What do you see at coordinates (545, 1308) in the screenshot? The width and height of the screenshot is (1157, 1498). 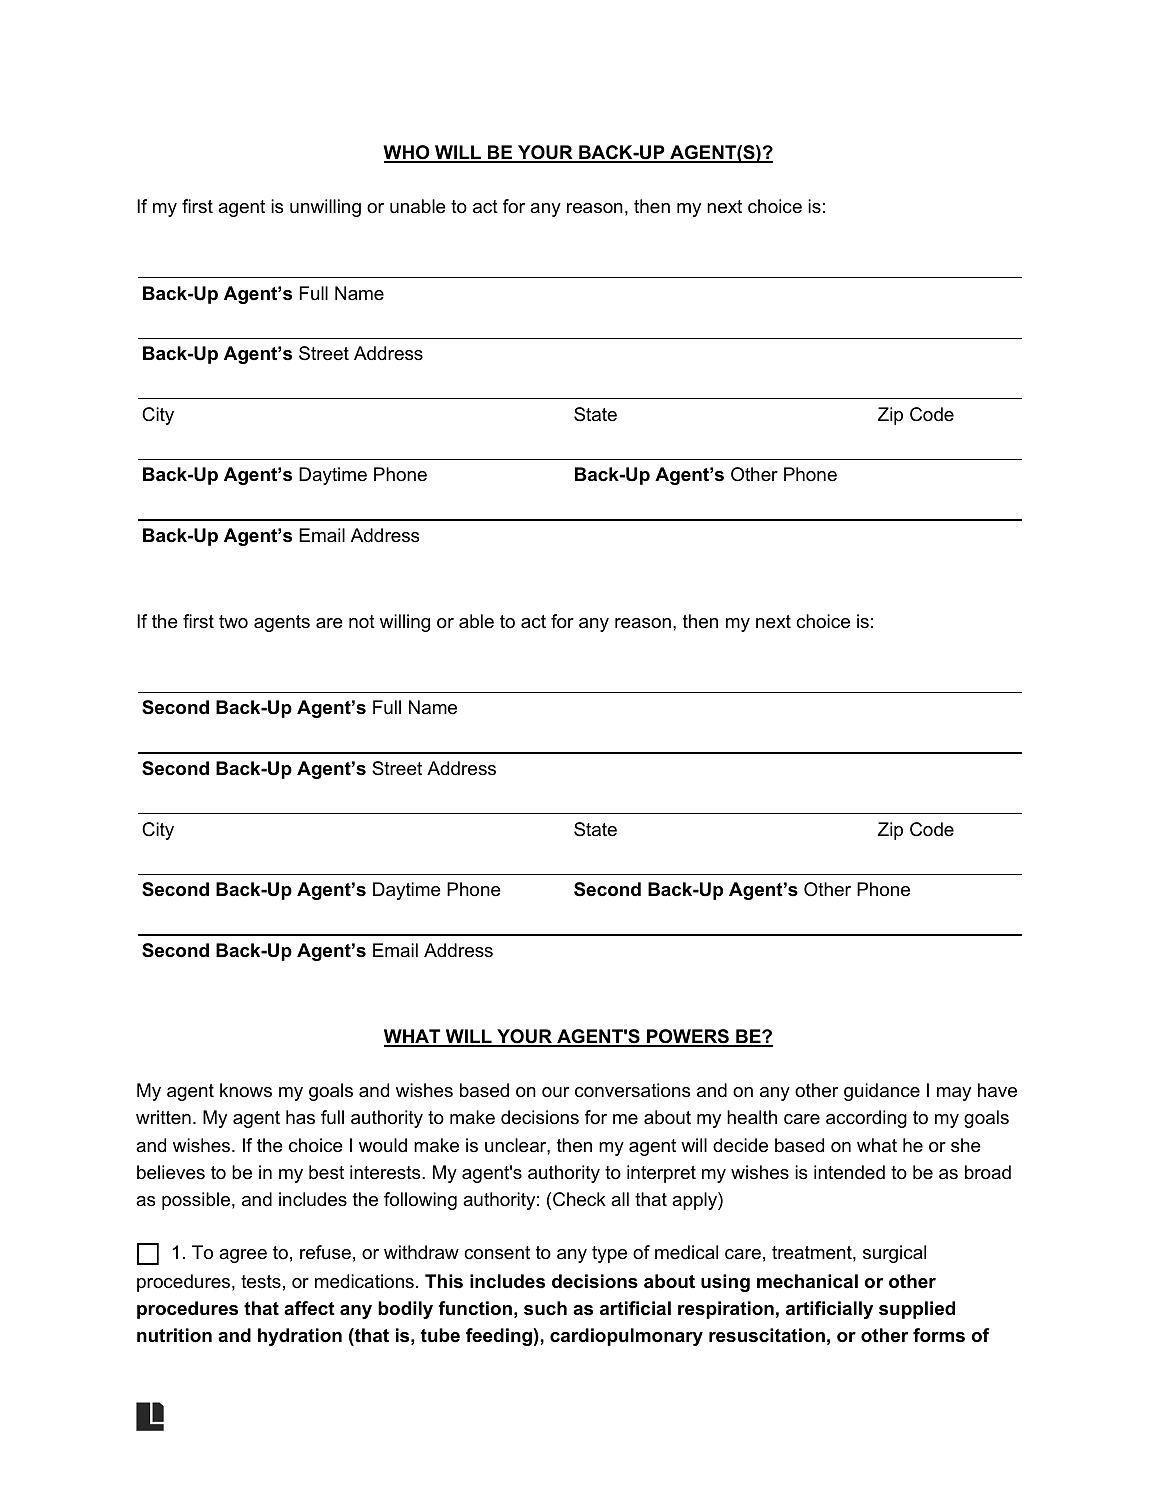 I see `such` at bounding box center [545, 1308].
